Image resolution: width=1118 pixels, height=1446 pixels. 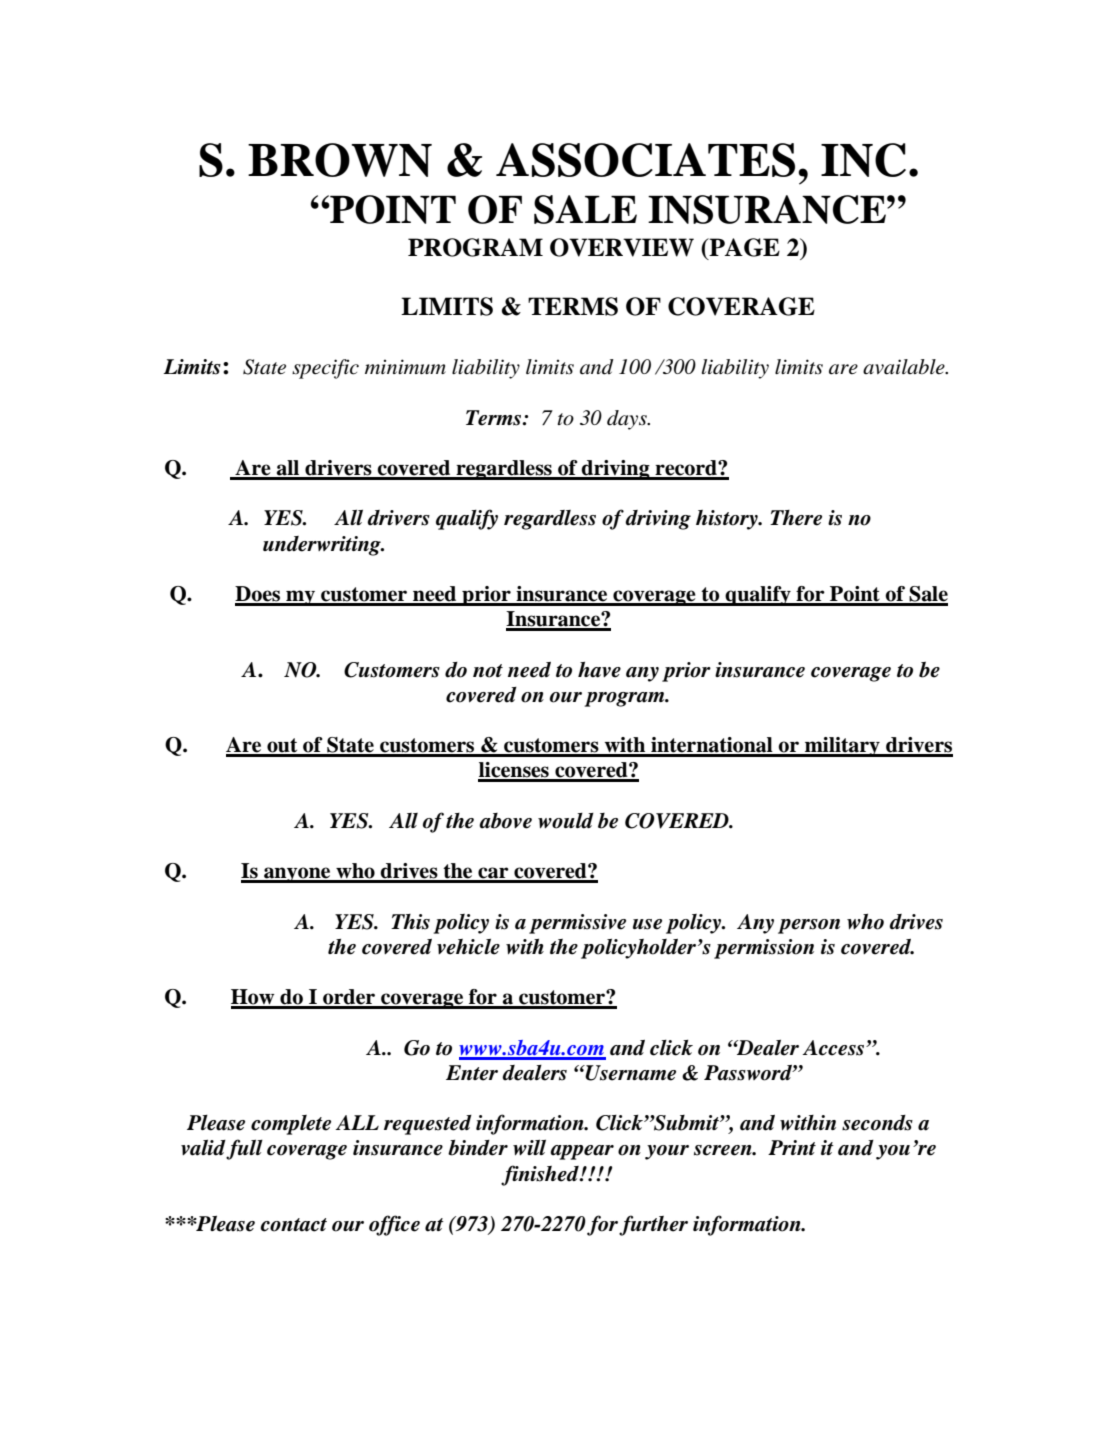 I want to click on person, so click(x=809, y=926).
